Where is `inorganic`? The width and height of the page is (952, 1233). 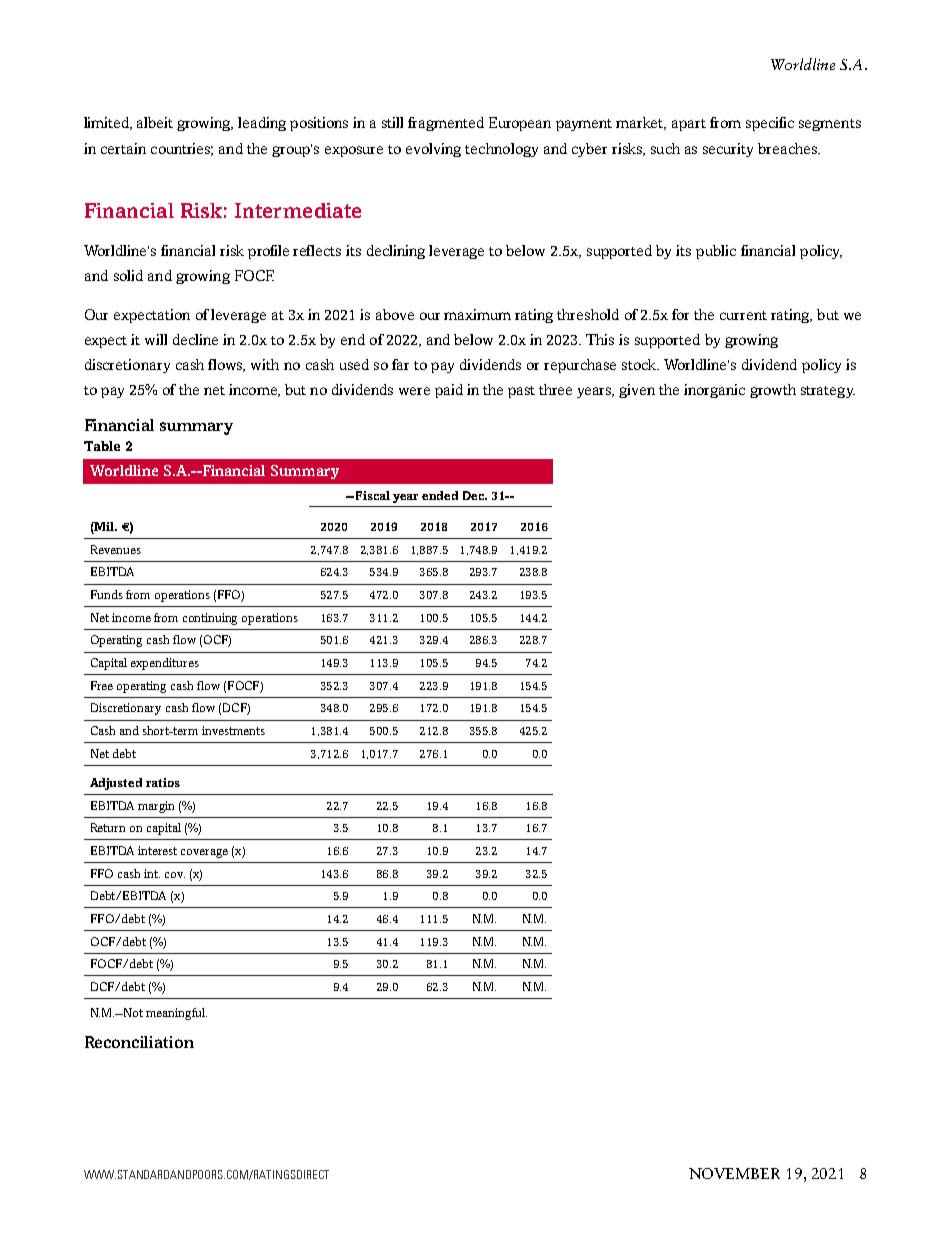 inorganic is located at coordinates (714, 391).
